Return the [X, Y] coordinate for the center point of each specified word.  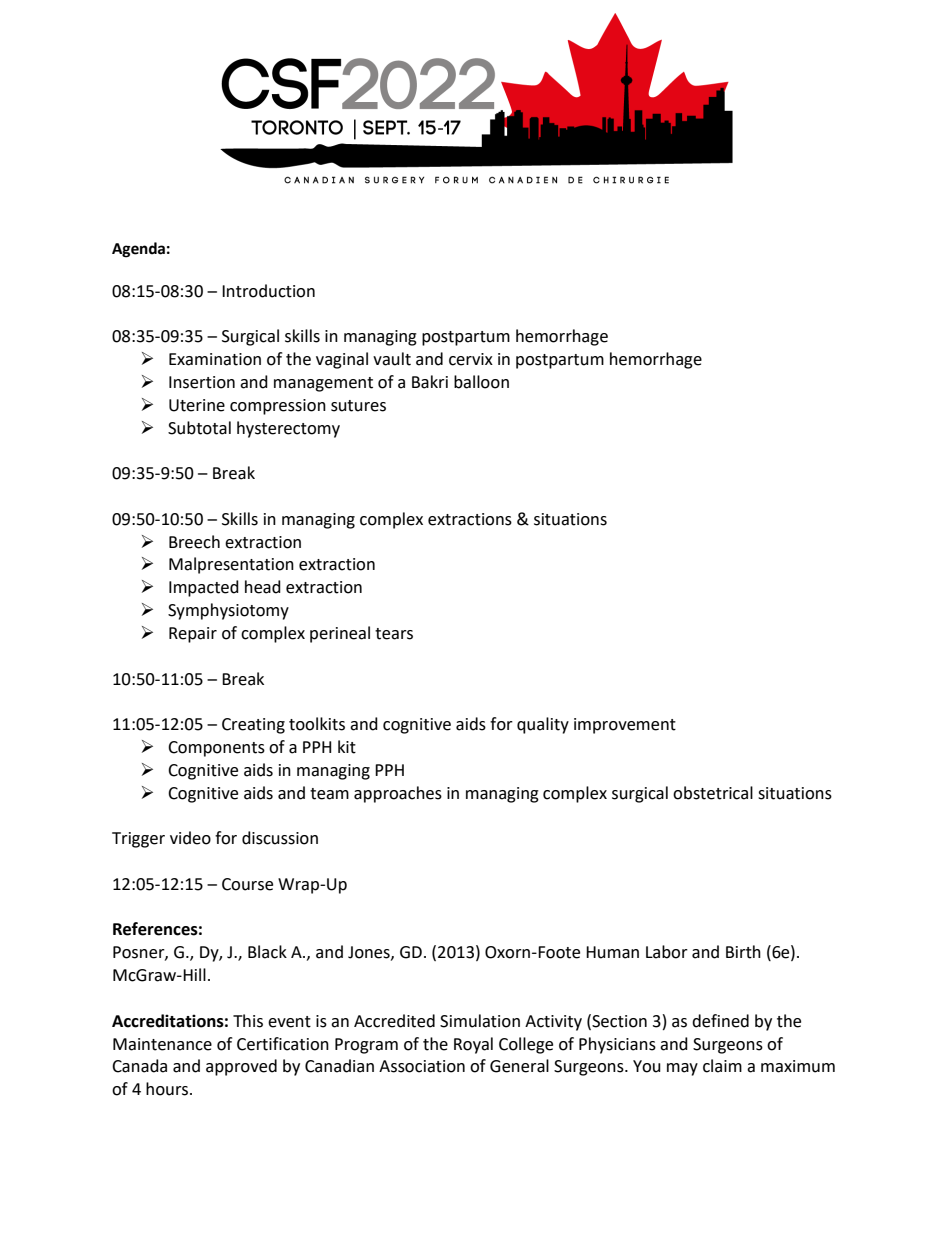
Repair [193, 635]
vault [392, 359]
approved [241, 1067]
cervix [471, 359]
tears [394, 634]
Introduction [268, 291]
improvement [625, 726]
